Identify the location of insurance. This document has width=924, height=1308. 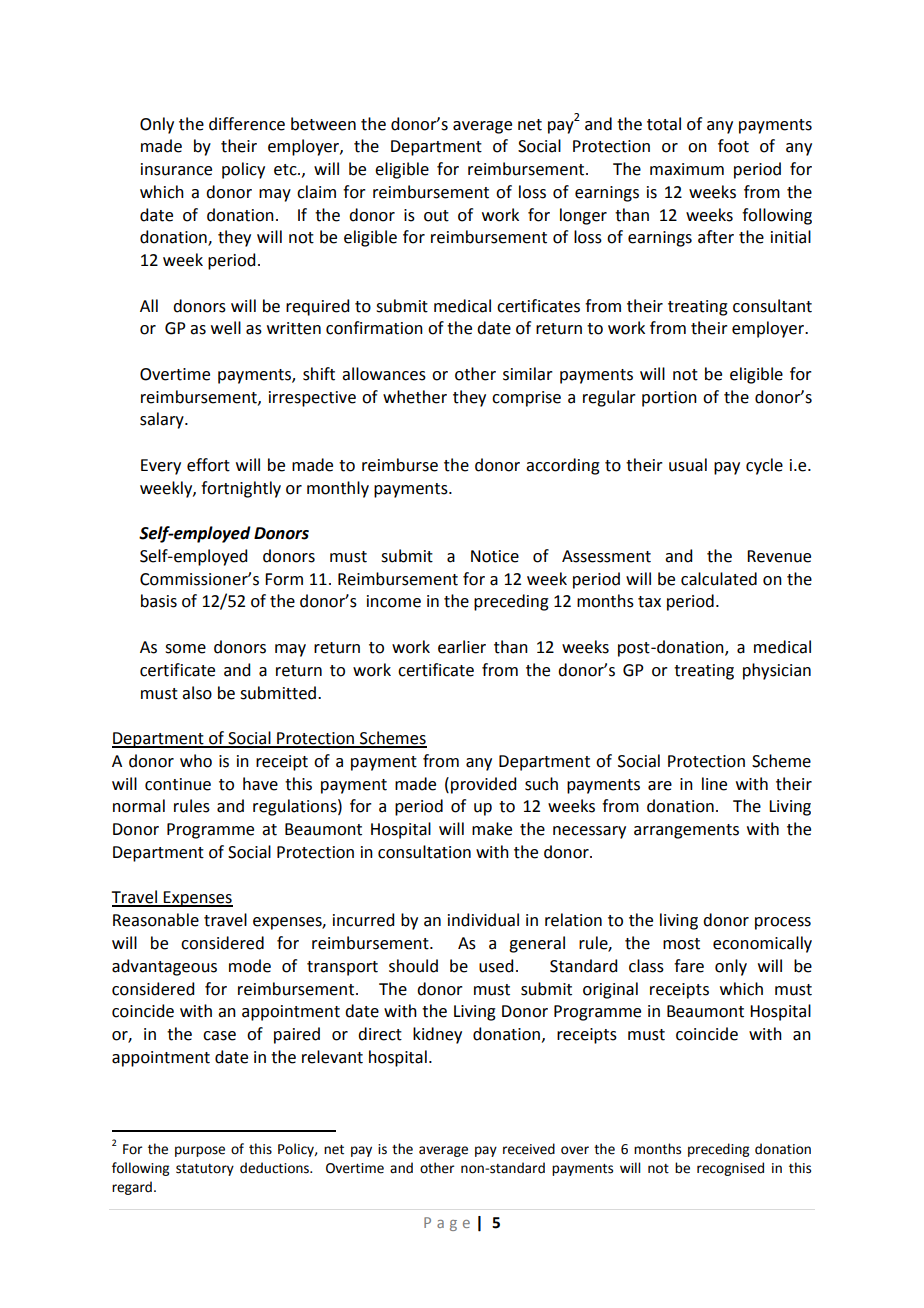
(176, 169).
